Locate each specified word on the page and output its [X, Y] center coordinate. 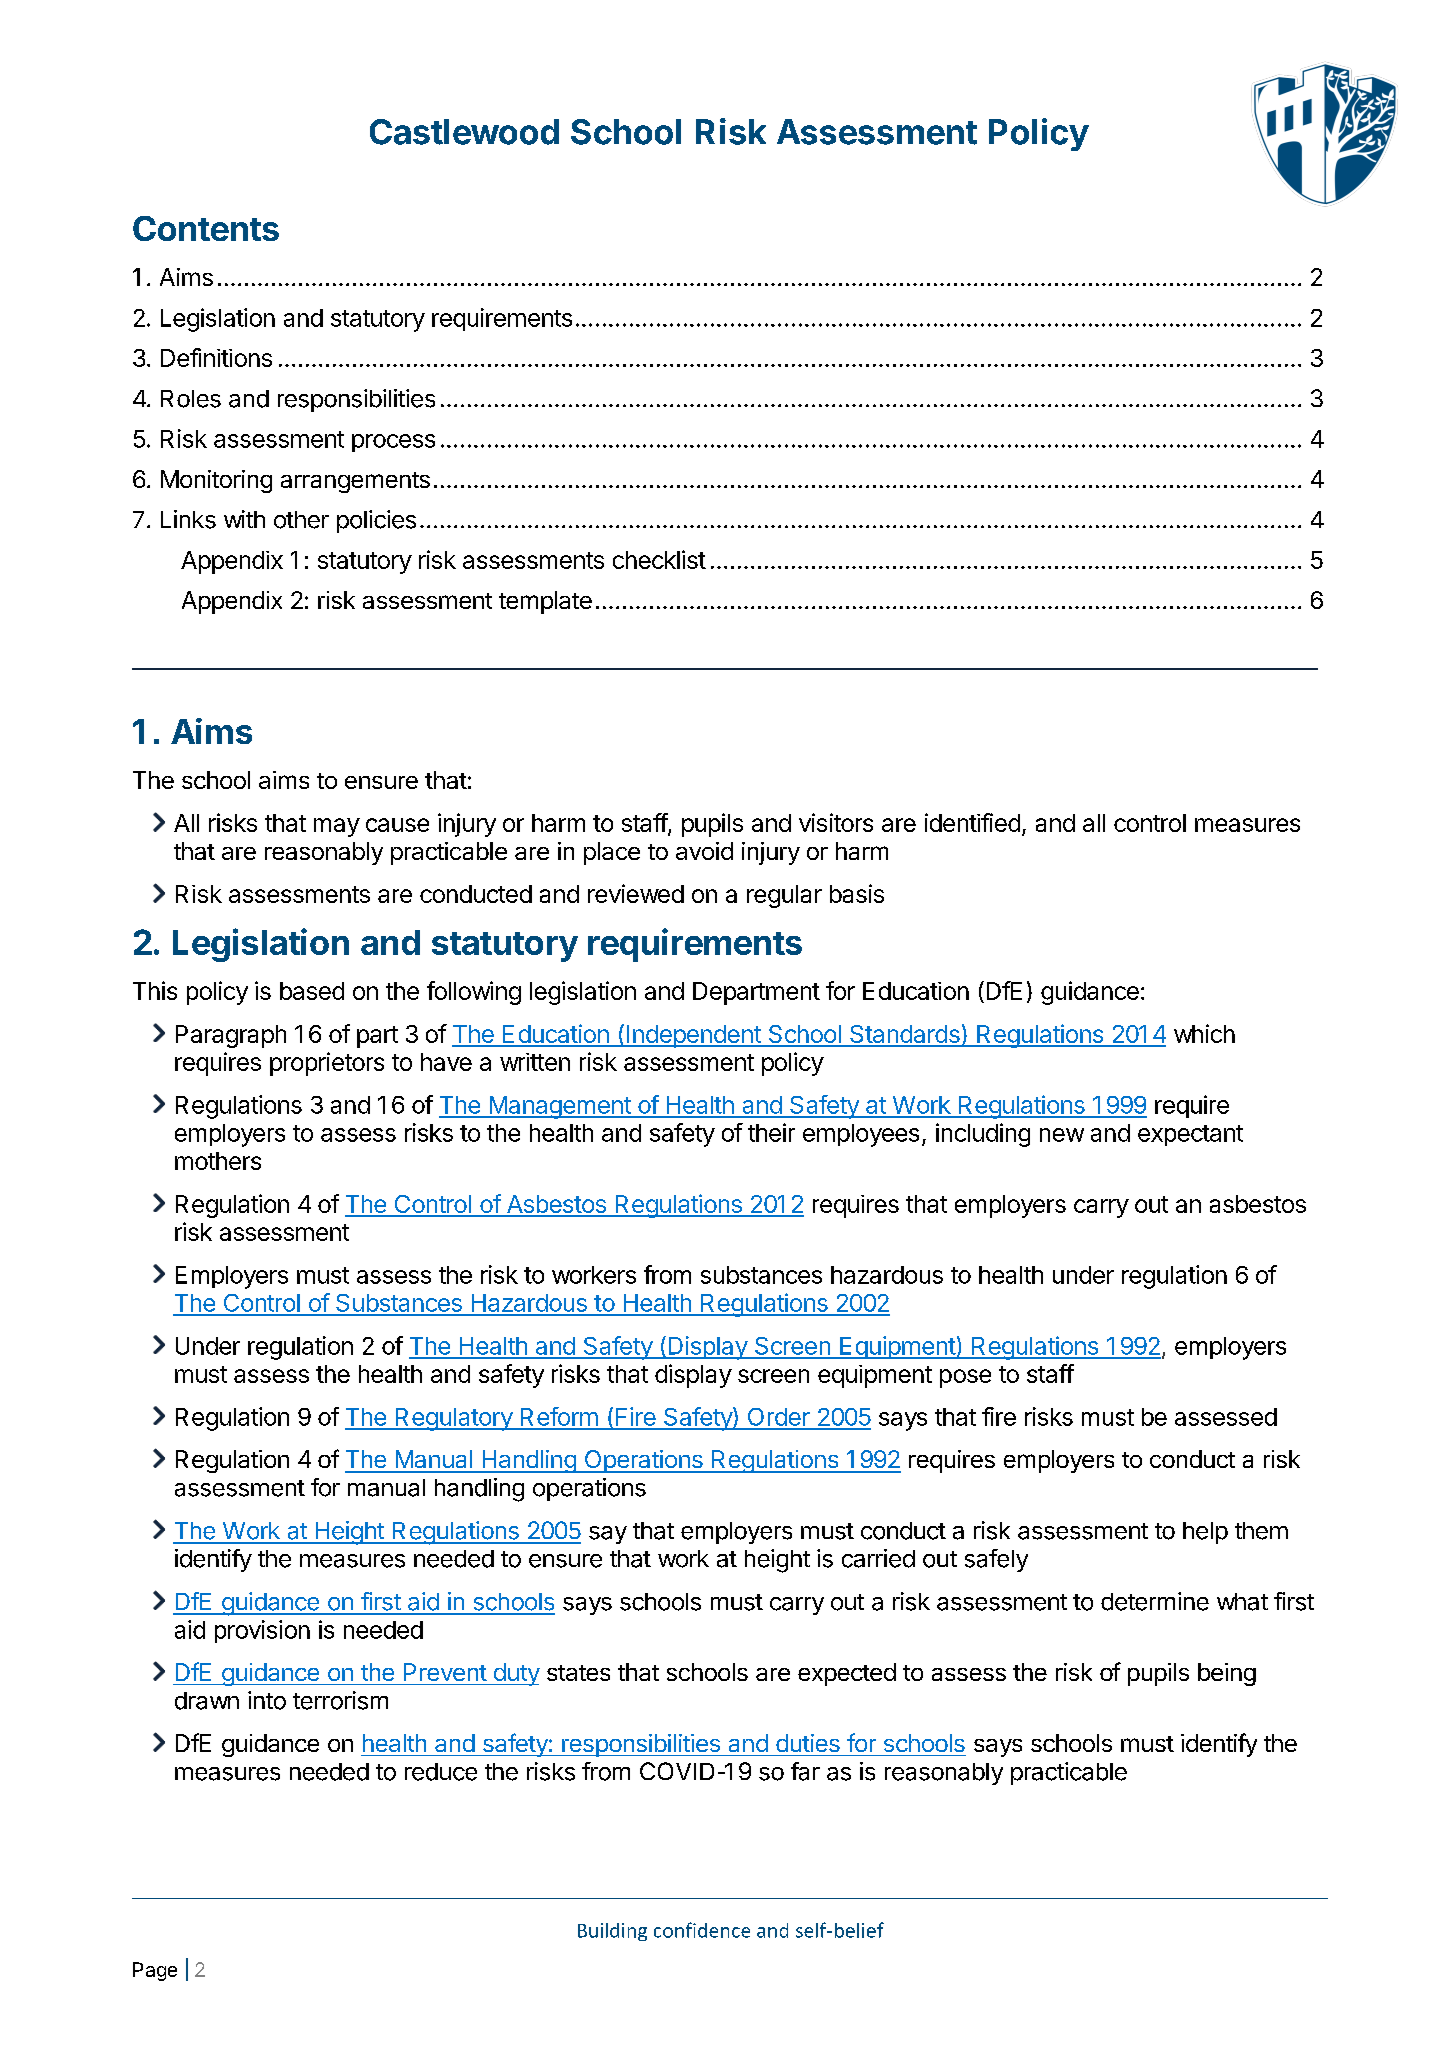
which [1204, 1033]
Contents [206, 228]
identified [972, 822]
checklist [659, 559]
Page [155, 1971]
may [337, 827]
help [1205, 1533]
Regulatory [453, 1419]
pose [965, 1378]
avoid [704, 851]
